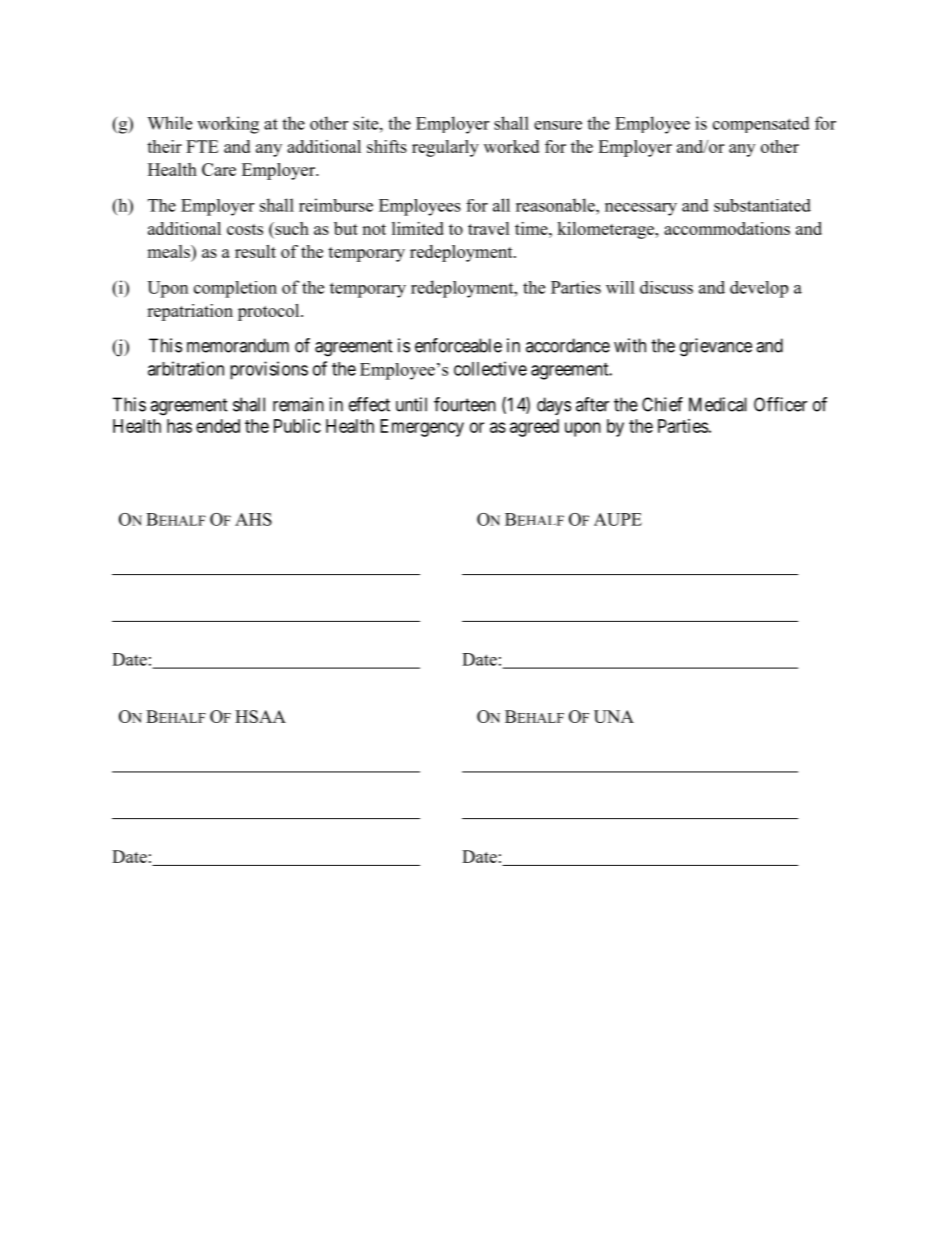 The height and width of the document is (1233, 952). Describe the element at coordinates (458, 345) in the document. I see `enforceable` at that location.
